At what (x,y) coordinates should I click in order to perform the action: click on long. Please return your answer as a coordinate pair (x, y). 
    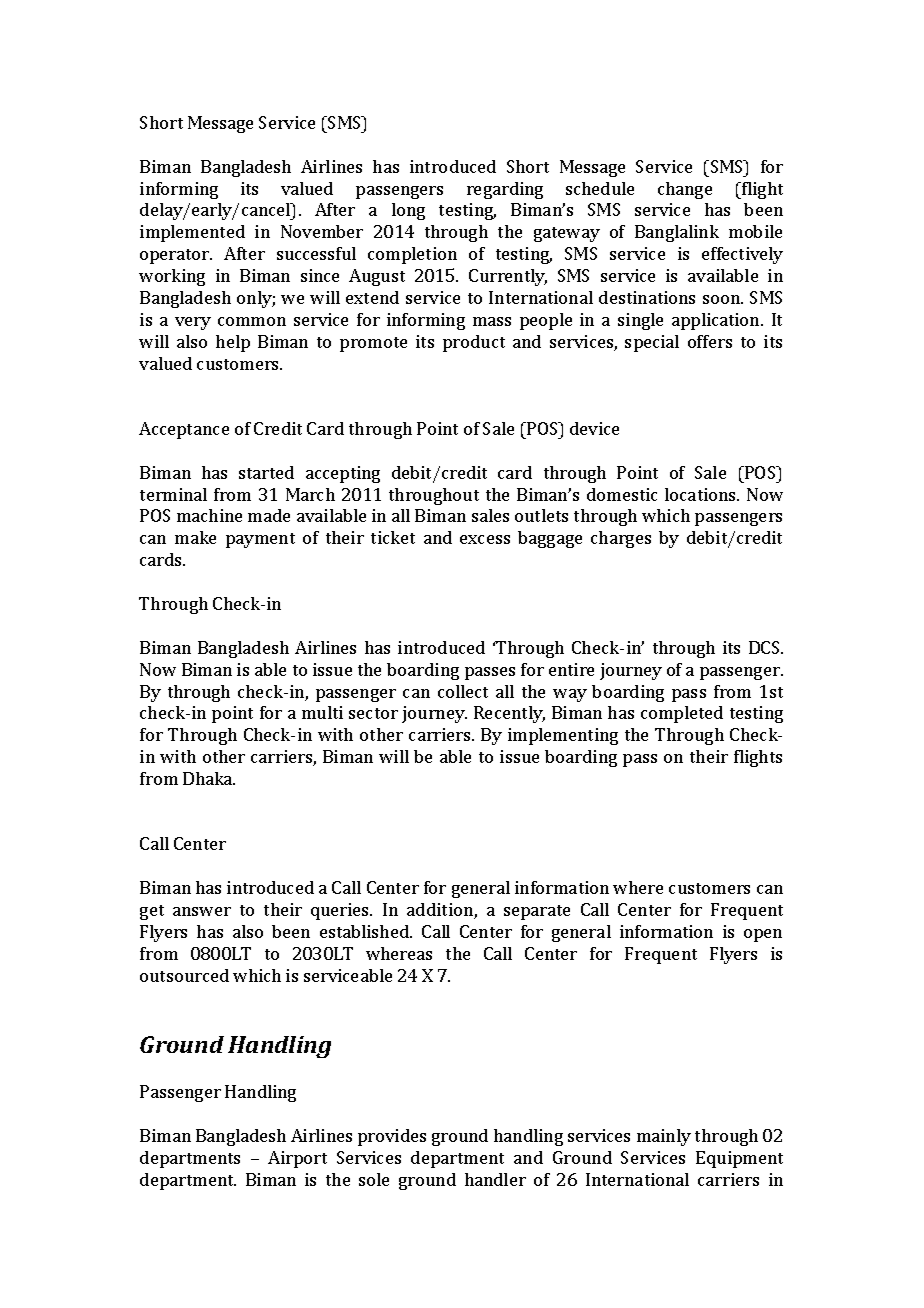
    Looking at the image, I should click on (408, 211).
